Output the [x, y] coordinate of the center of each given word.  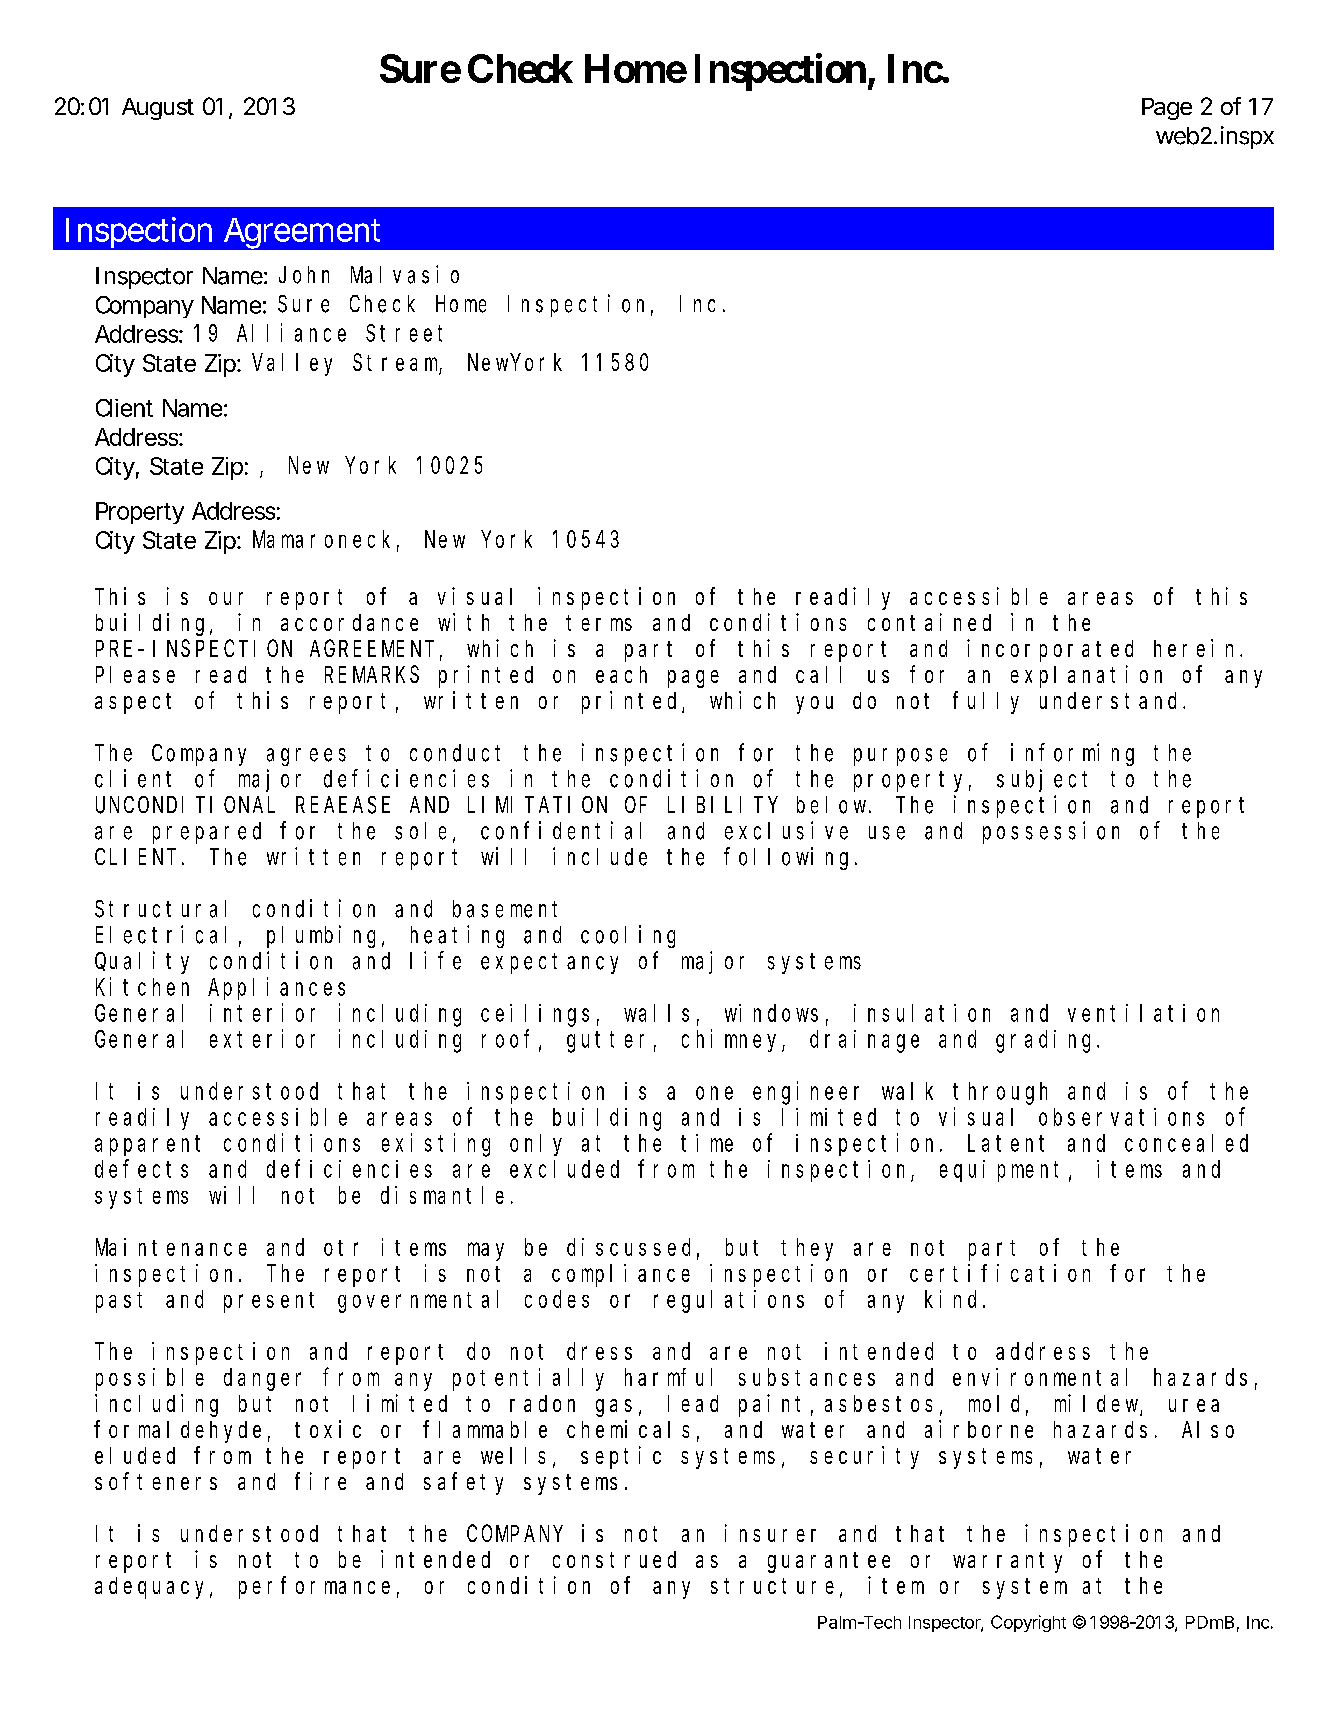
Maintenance [171, 1247]
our [226, 598]
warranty [1007, 1562]
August [158, 109]
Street [404, 333]
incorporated [1050, 650]
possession [1051, 832]
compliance [621, 1275]
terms [599, 623]
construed [614, 1559]
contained [929, 622]
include [600, 856]
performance [314, 1588]
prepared [207, 833]
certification [1000, 1273]
